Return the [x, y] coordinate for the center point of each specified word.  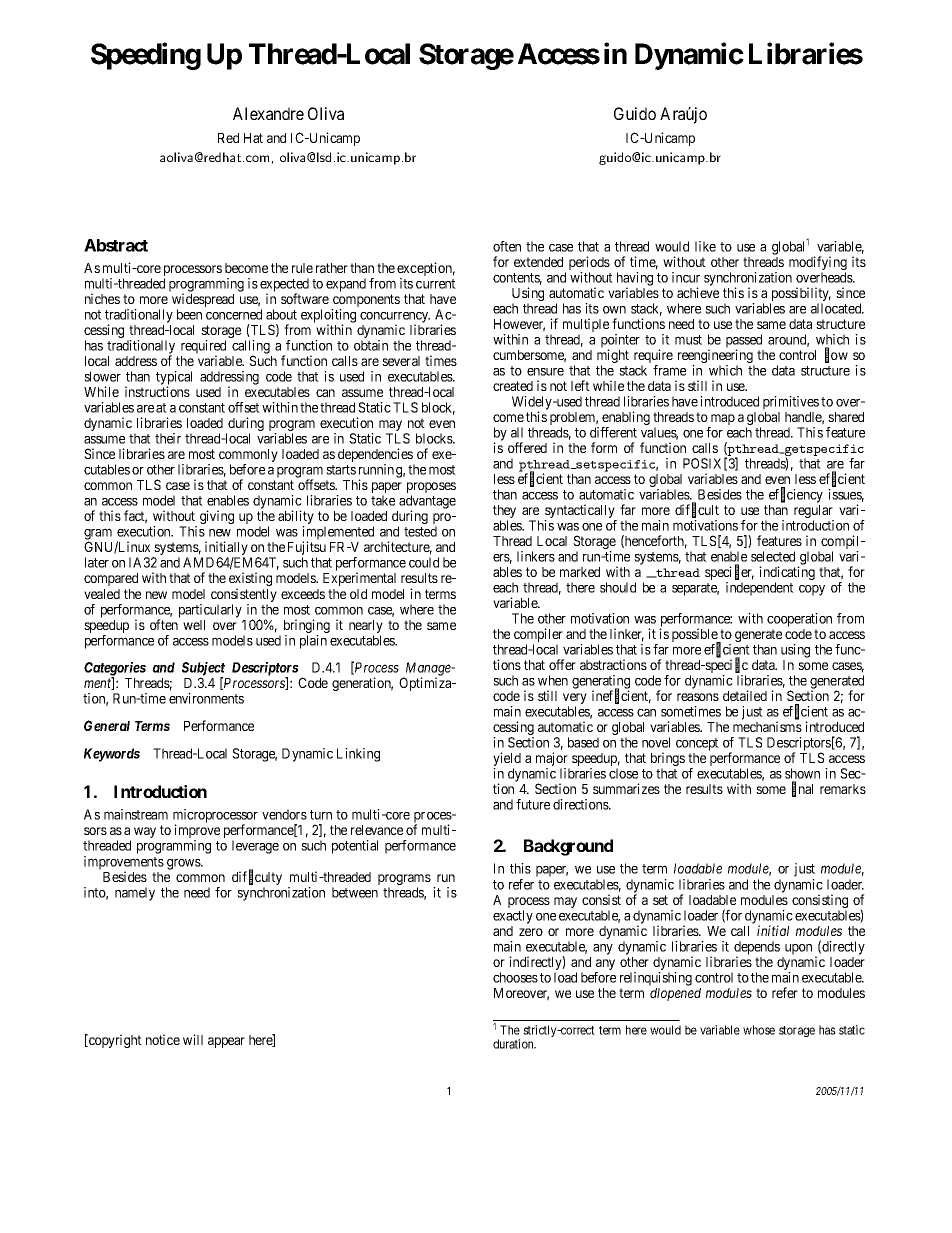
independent [760, 589]
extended [538, 262]
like [705, 246]
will [193, 1039]
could [424, 562]
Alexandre [268, 113]
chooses [515, 977]
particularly [210, 611]
